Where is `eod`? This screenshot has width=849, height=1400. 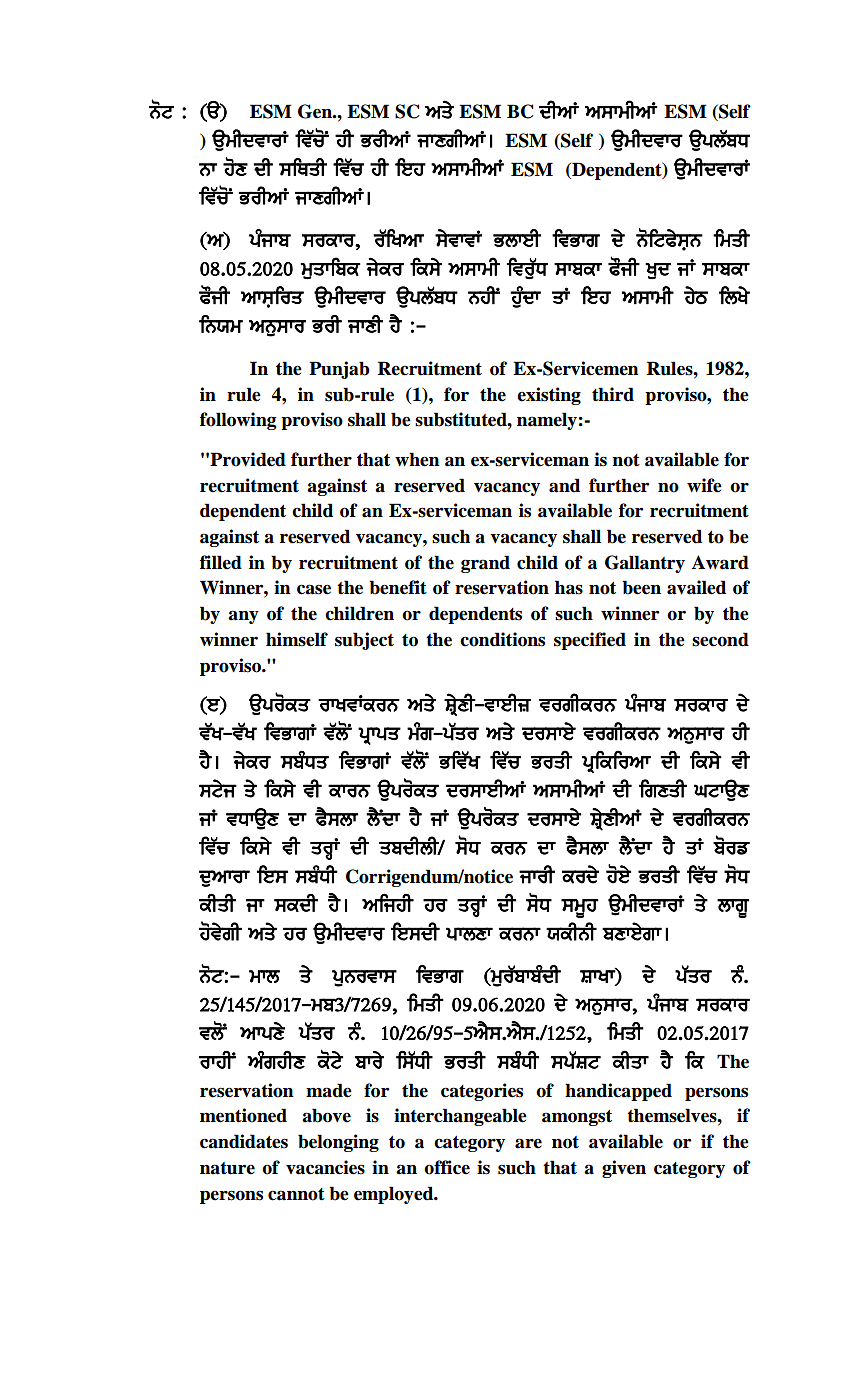
eod is located at coordinates (580, 876).
